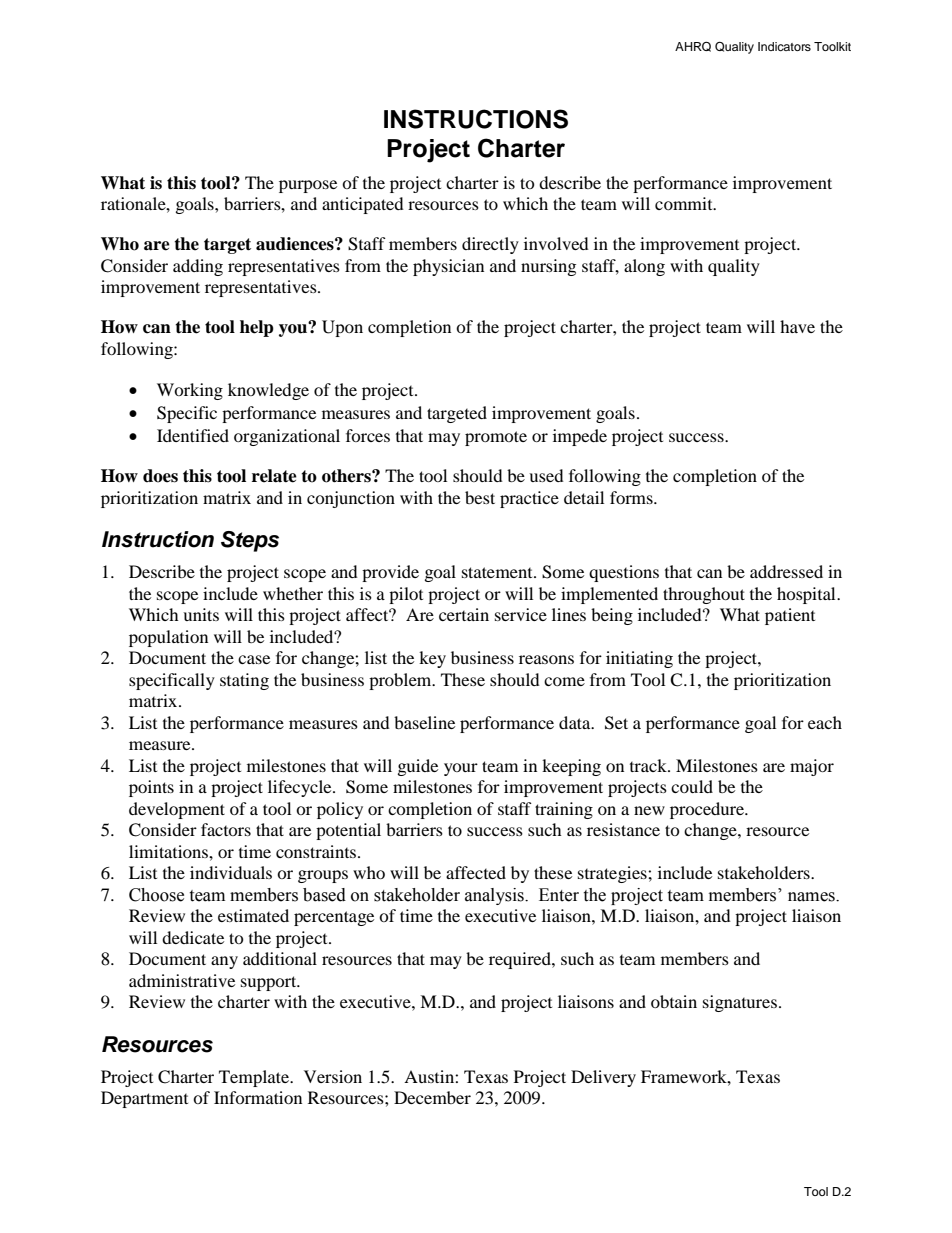 Image resolution: width=952 pixels, height=1233 pixels. What do you see at coordinates (741, 1003) in the image?
I see `signatures` at bounding box center [741, 1003].
